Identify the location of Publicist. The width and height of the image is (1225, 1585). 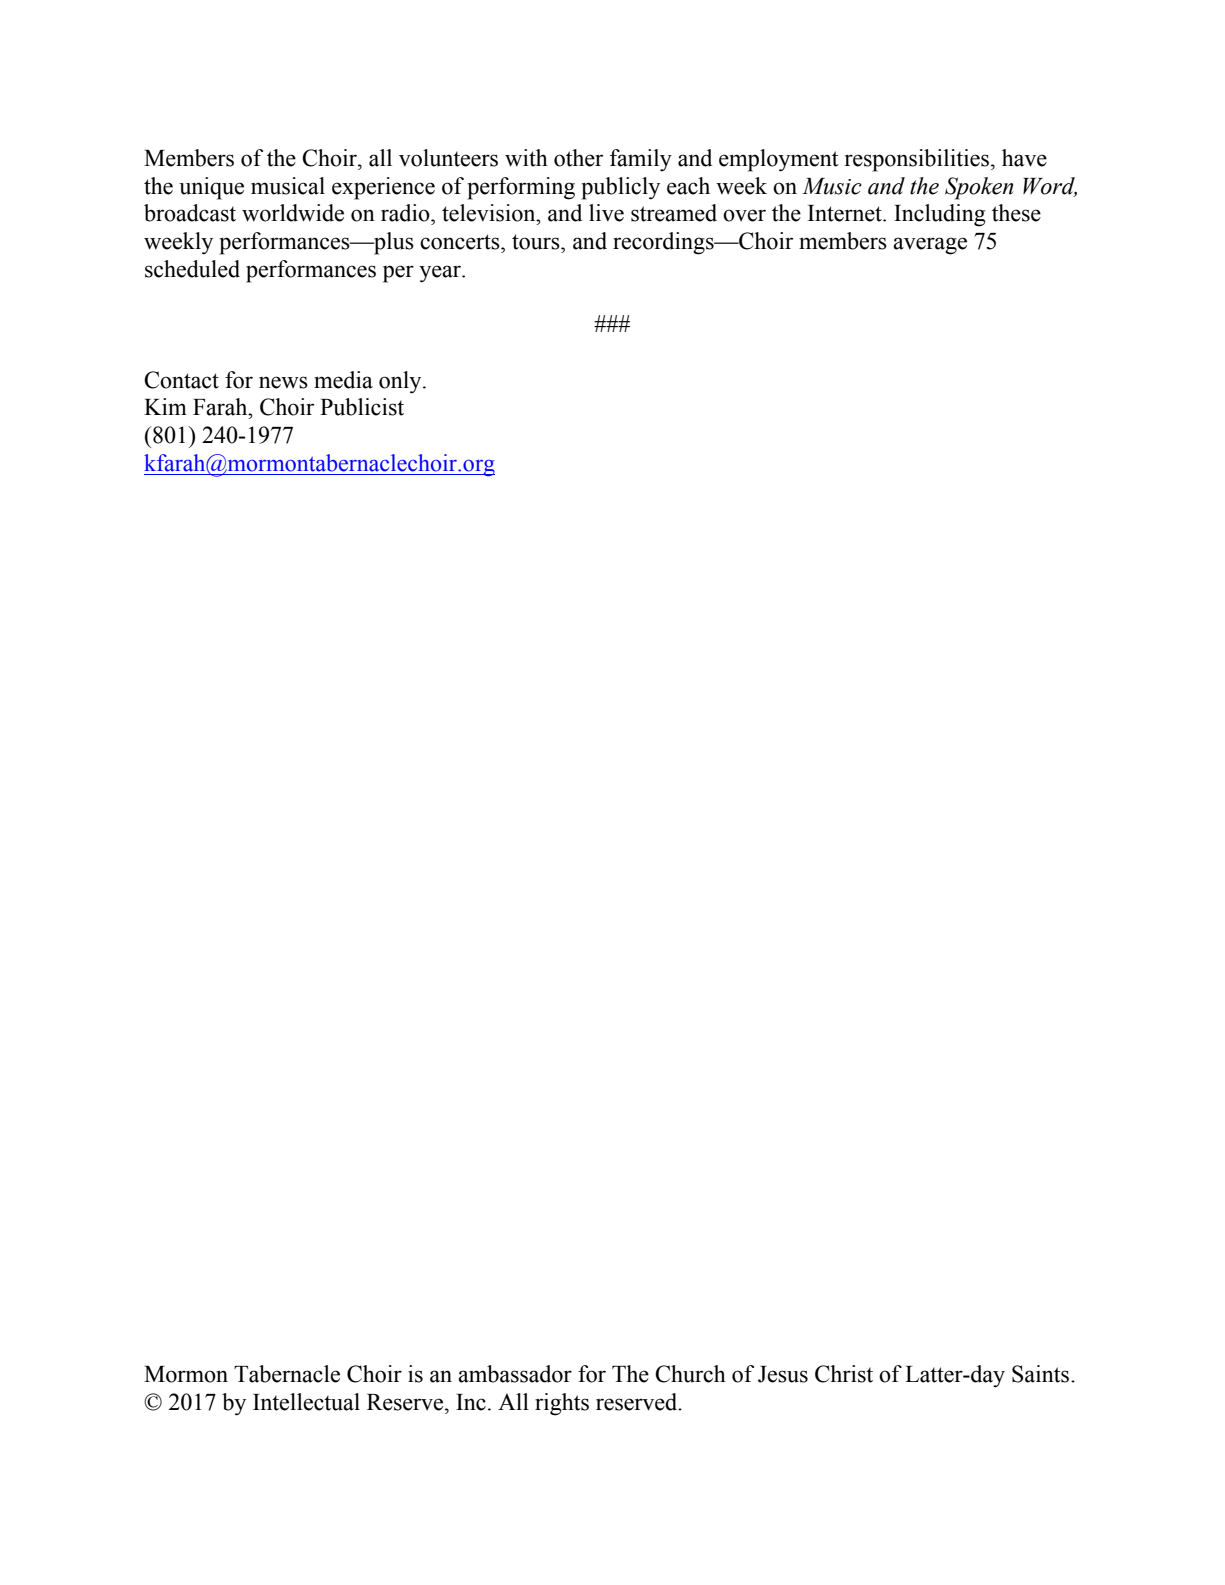
(362, 407).
